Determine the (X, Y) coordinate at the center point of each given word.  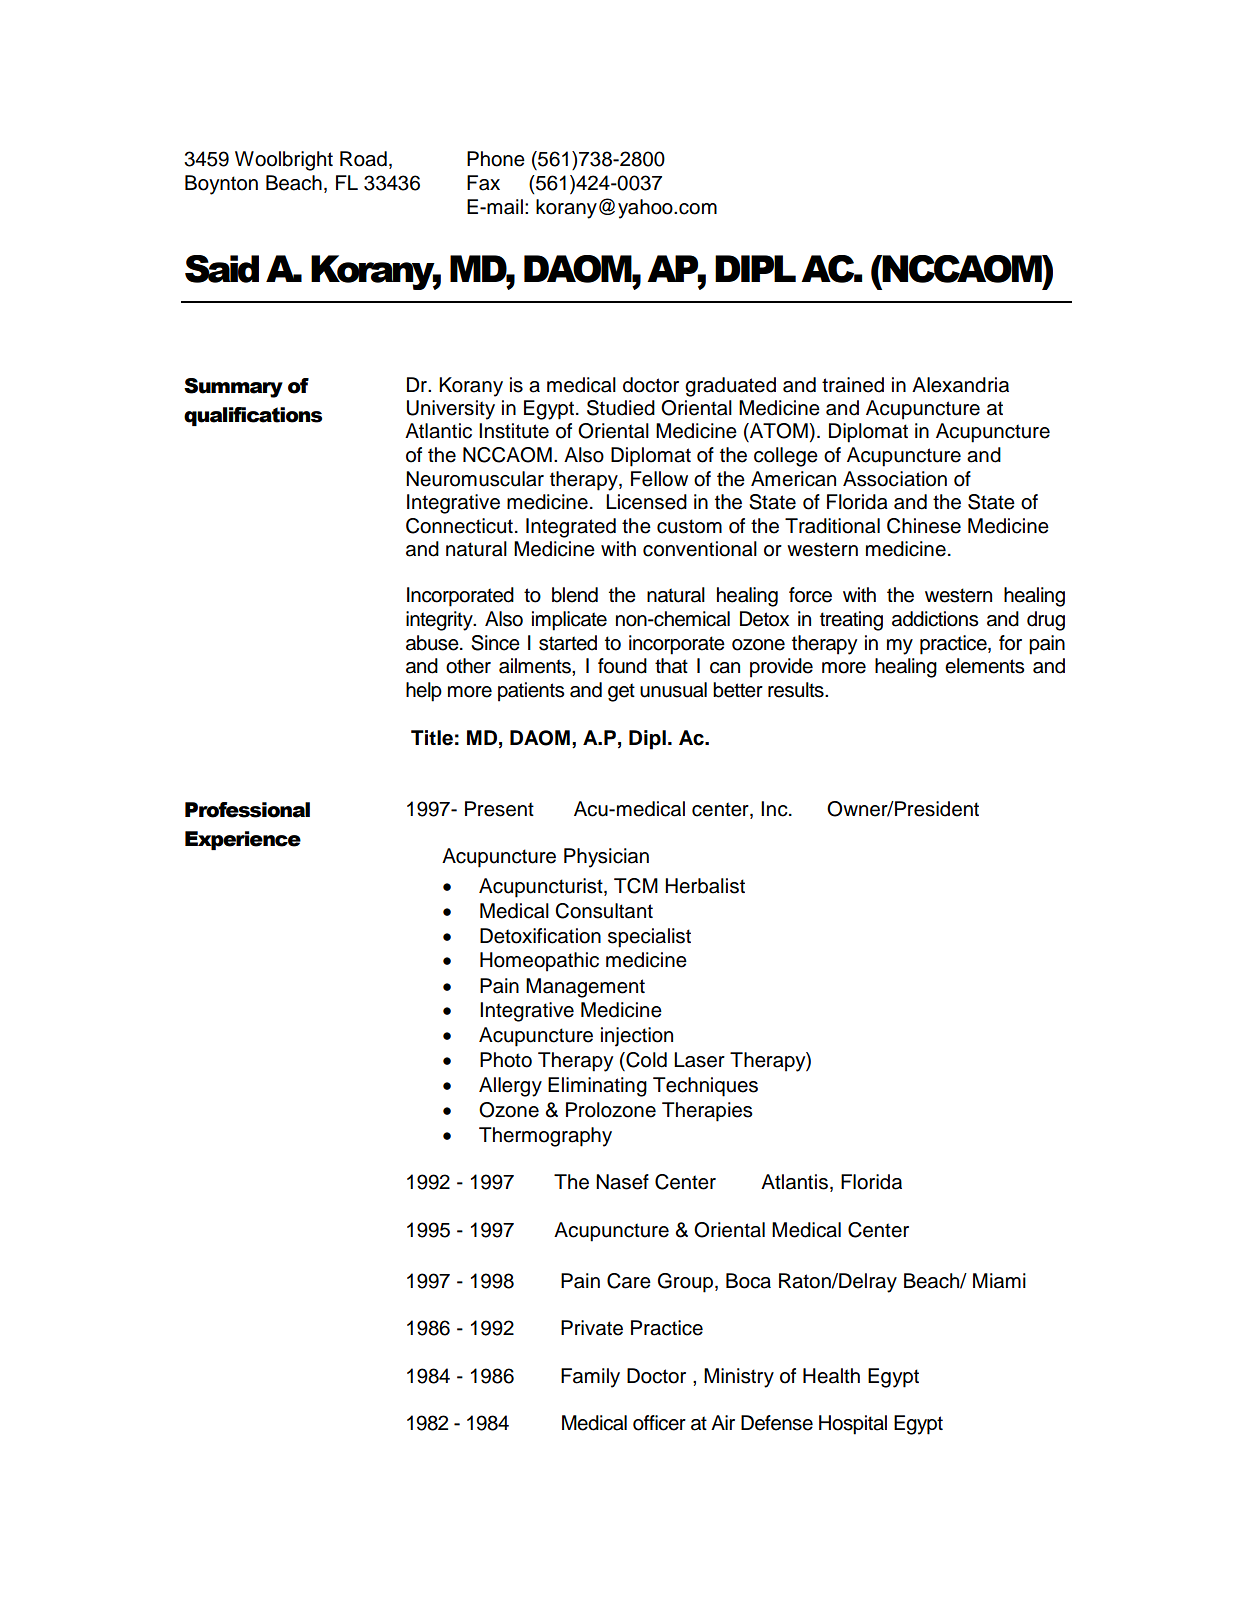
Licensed (646, 502)
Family (590, 1378)
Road (363, 159)
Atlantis (794, 1182)
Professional (247, 810)
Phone (496, 159)
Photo (506, 1060)
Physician (606, 858)
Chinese (924, 526)
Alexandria (960, 385)
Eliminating (597, 1087)
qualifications (253, 416)
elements (985, 666)
